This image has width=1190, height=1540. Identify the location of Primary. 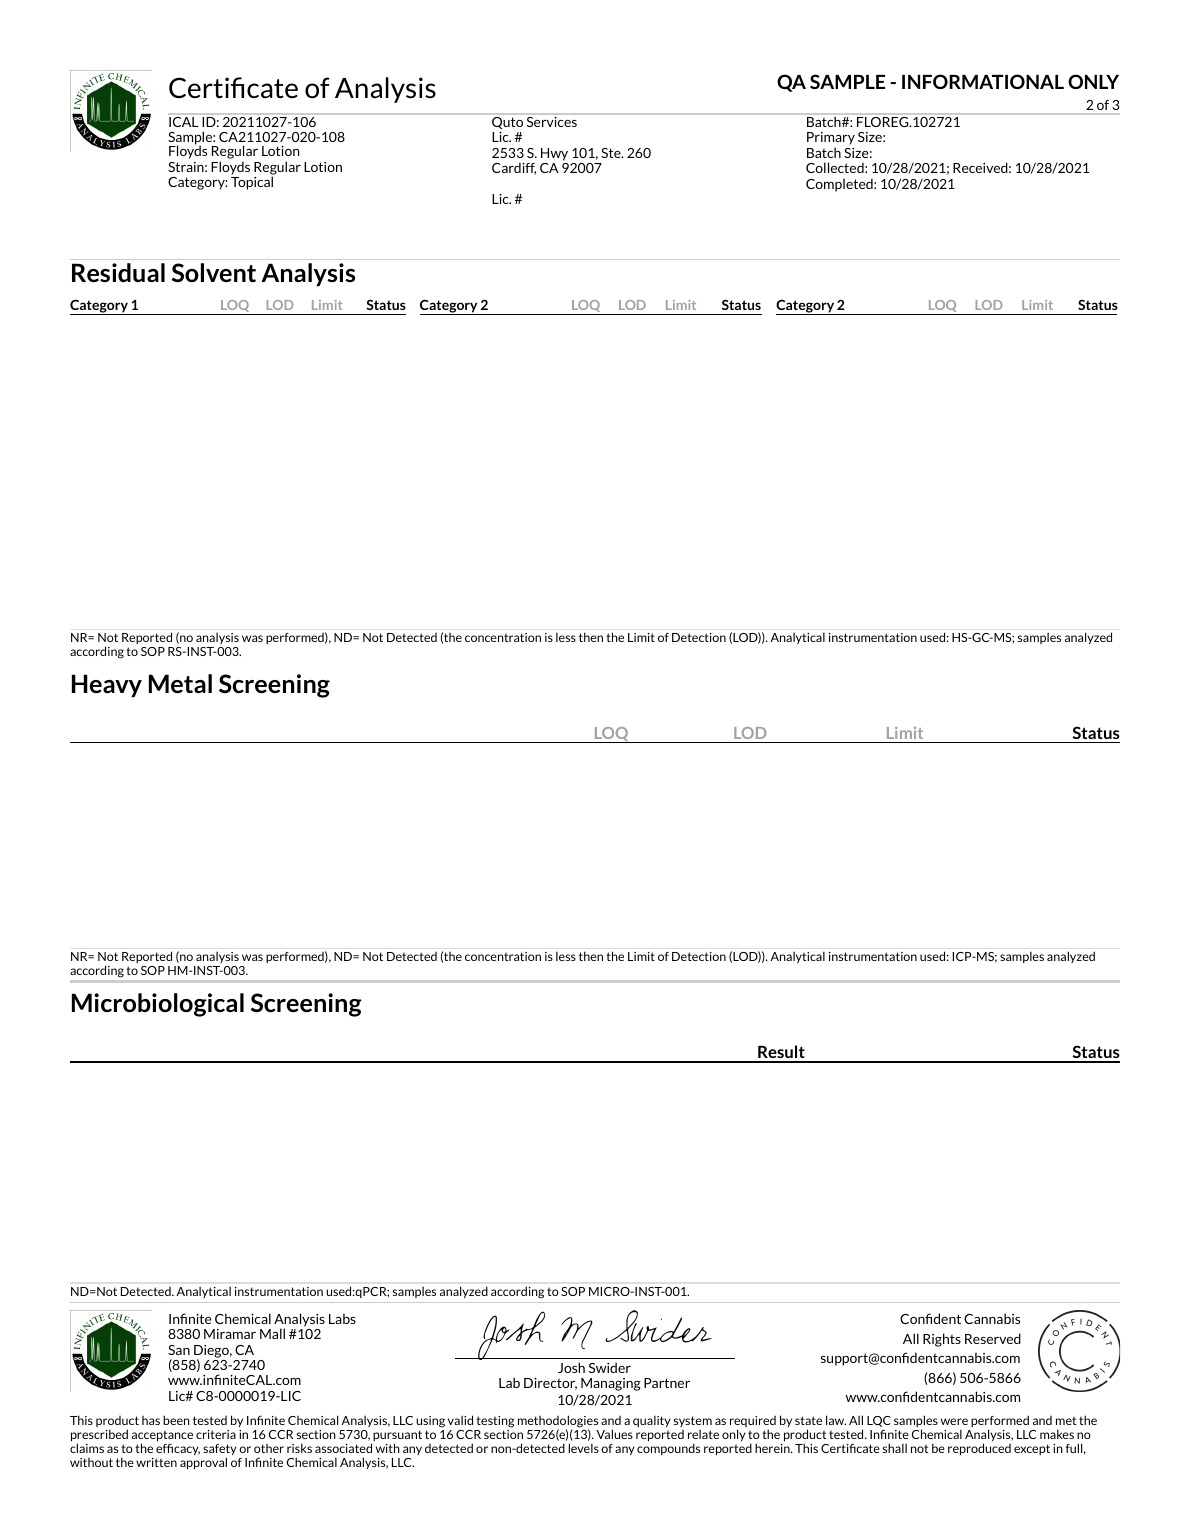
(831, 140).
